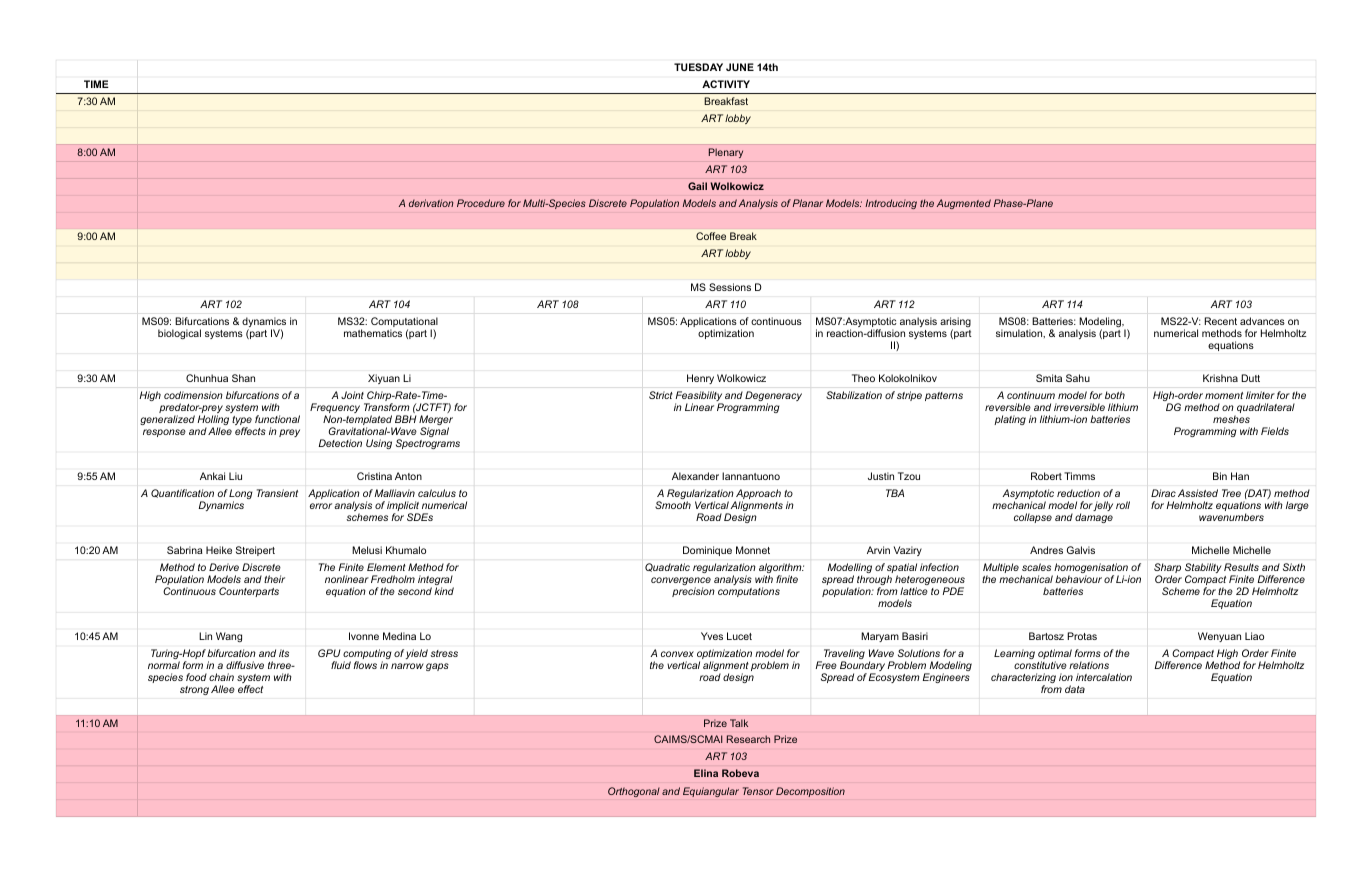 This screenshot has width=1372, height=887. I want to click on Dominique, so click(707, 551).
